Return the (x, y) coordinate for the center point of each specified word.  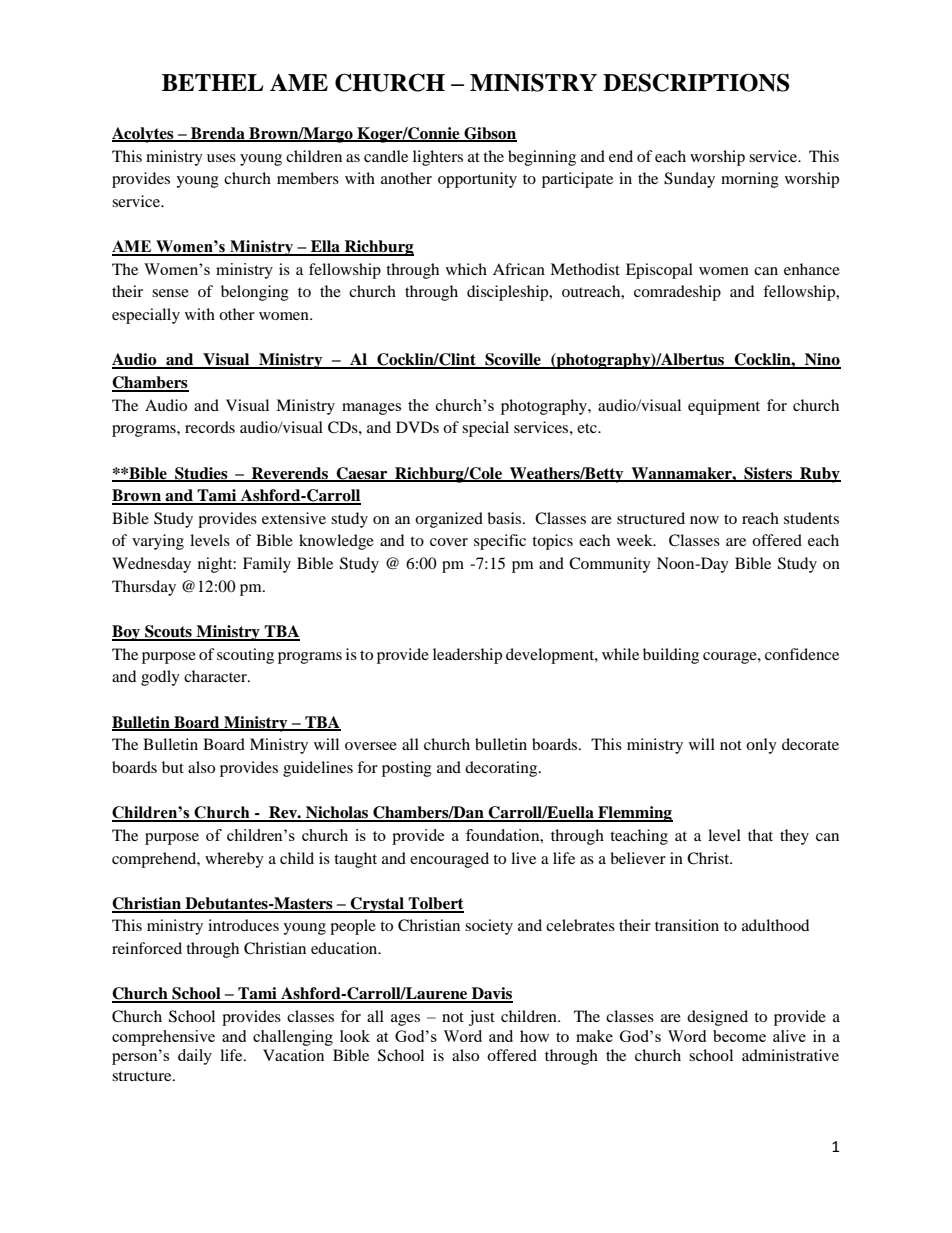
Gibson (489, 134)
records (210, 427)
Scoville (513, 360)
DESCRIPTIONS (696, 82)
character (216, 676)
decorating (502, 769)
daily (195, 1057)
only (761, 746)
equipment (724, 407)
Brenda (218, 134)
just (482, 1018)
